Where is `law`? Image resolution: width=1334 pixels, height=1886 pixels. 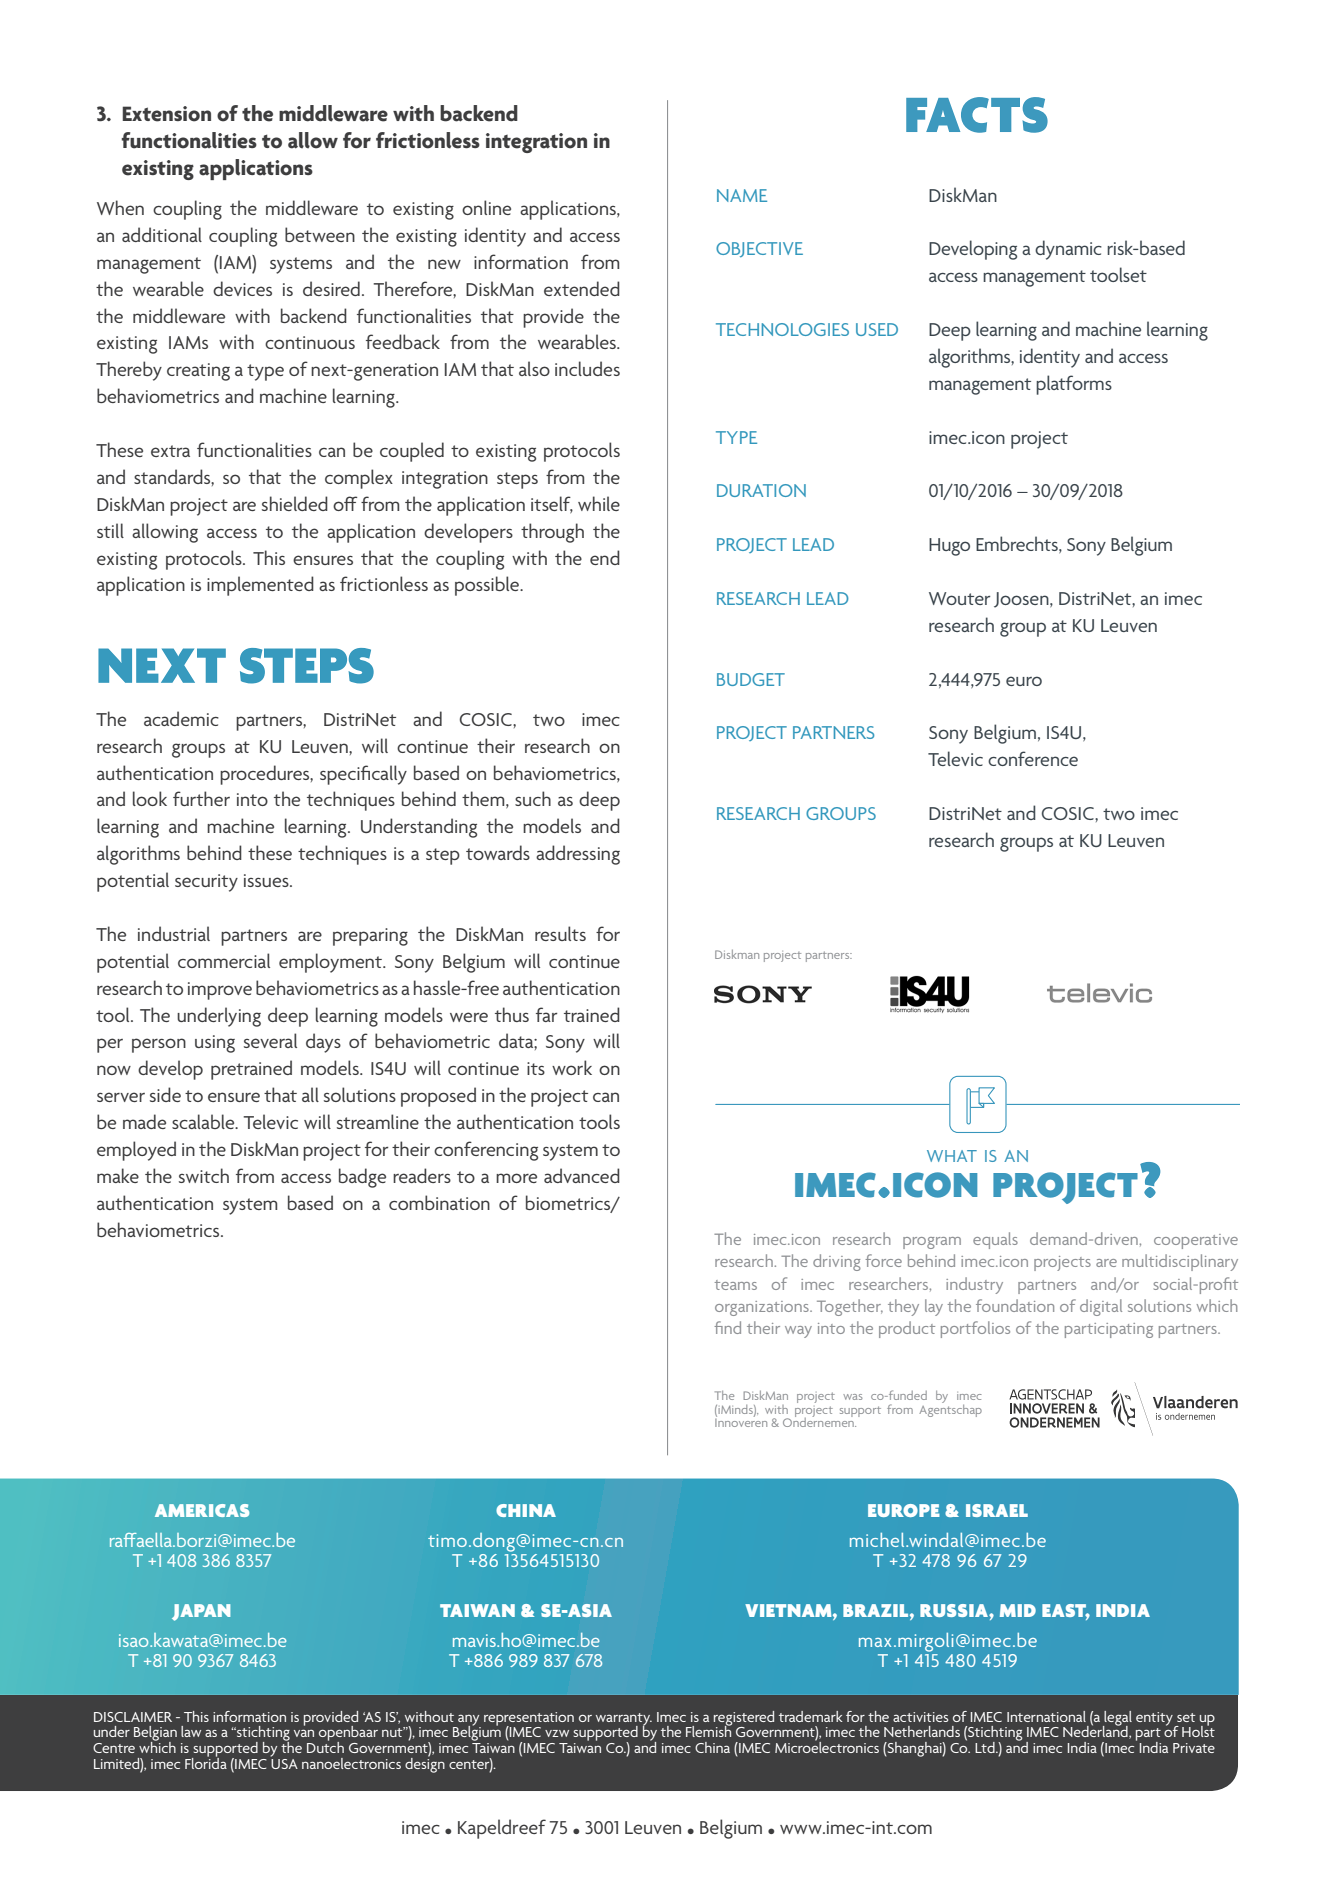 law is located at coordinates (191, 1731).
